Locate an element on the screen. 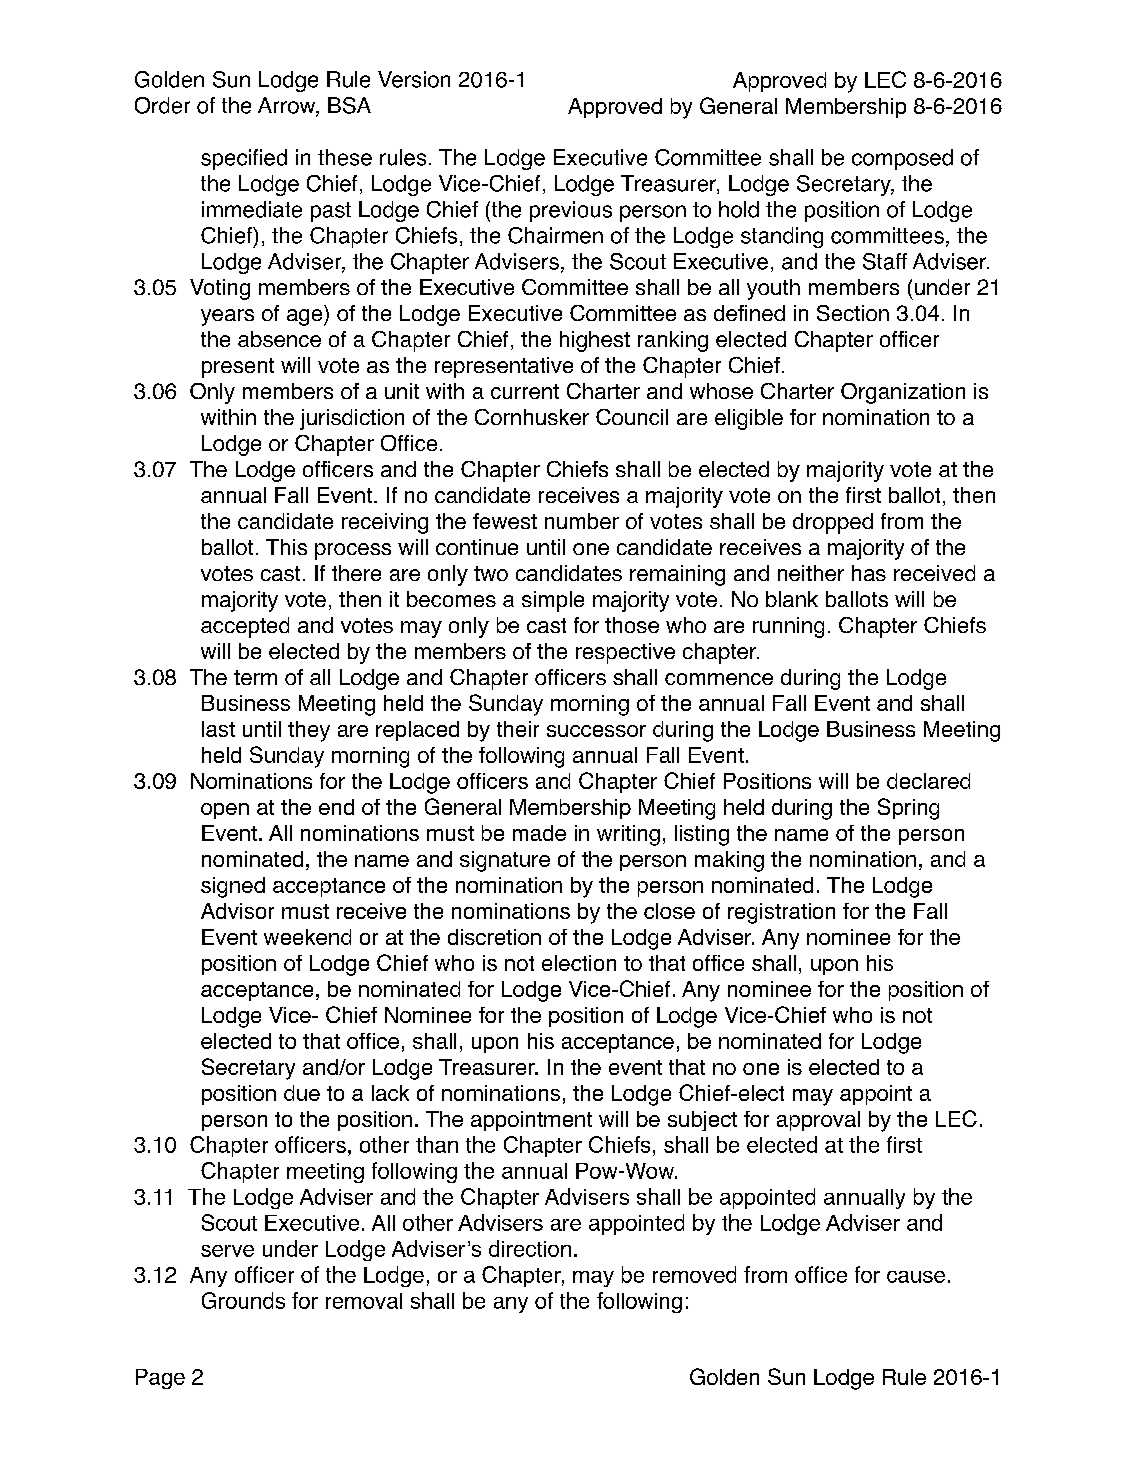  specified is located at coordinates (244, 159).
